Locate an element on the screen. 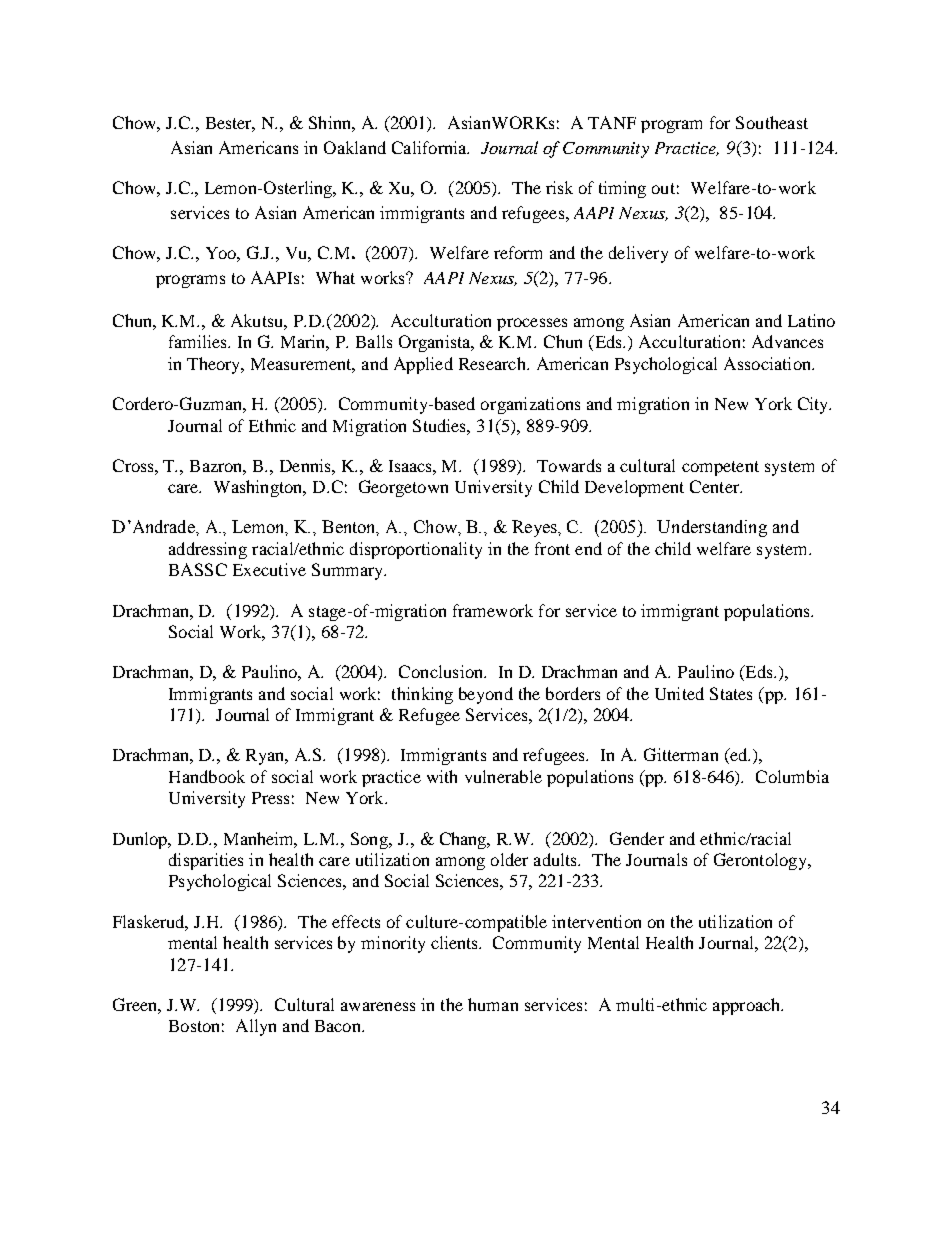 The height and width of the screenshot is (1233, 952). Southeast is located at coordinates (772, 122).
